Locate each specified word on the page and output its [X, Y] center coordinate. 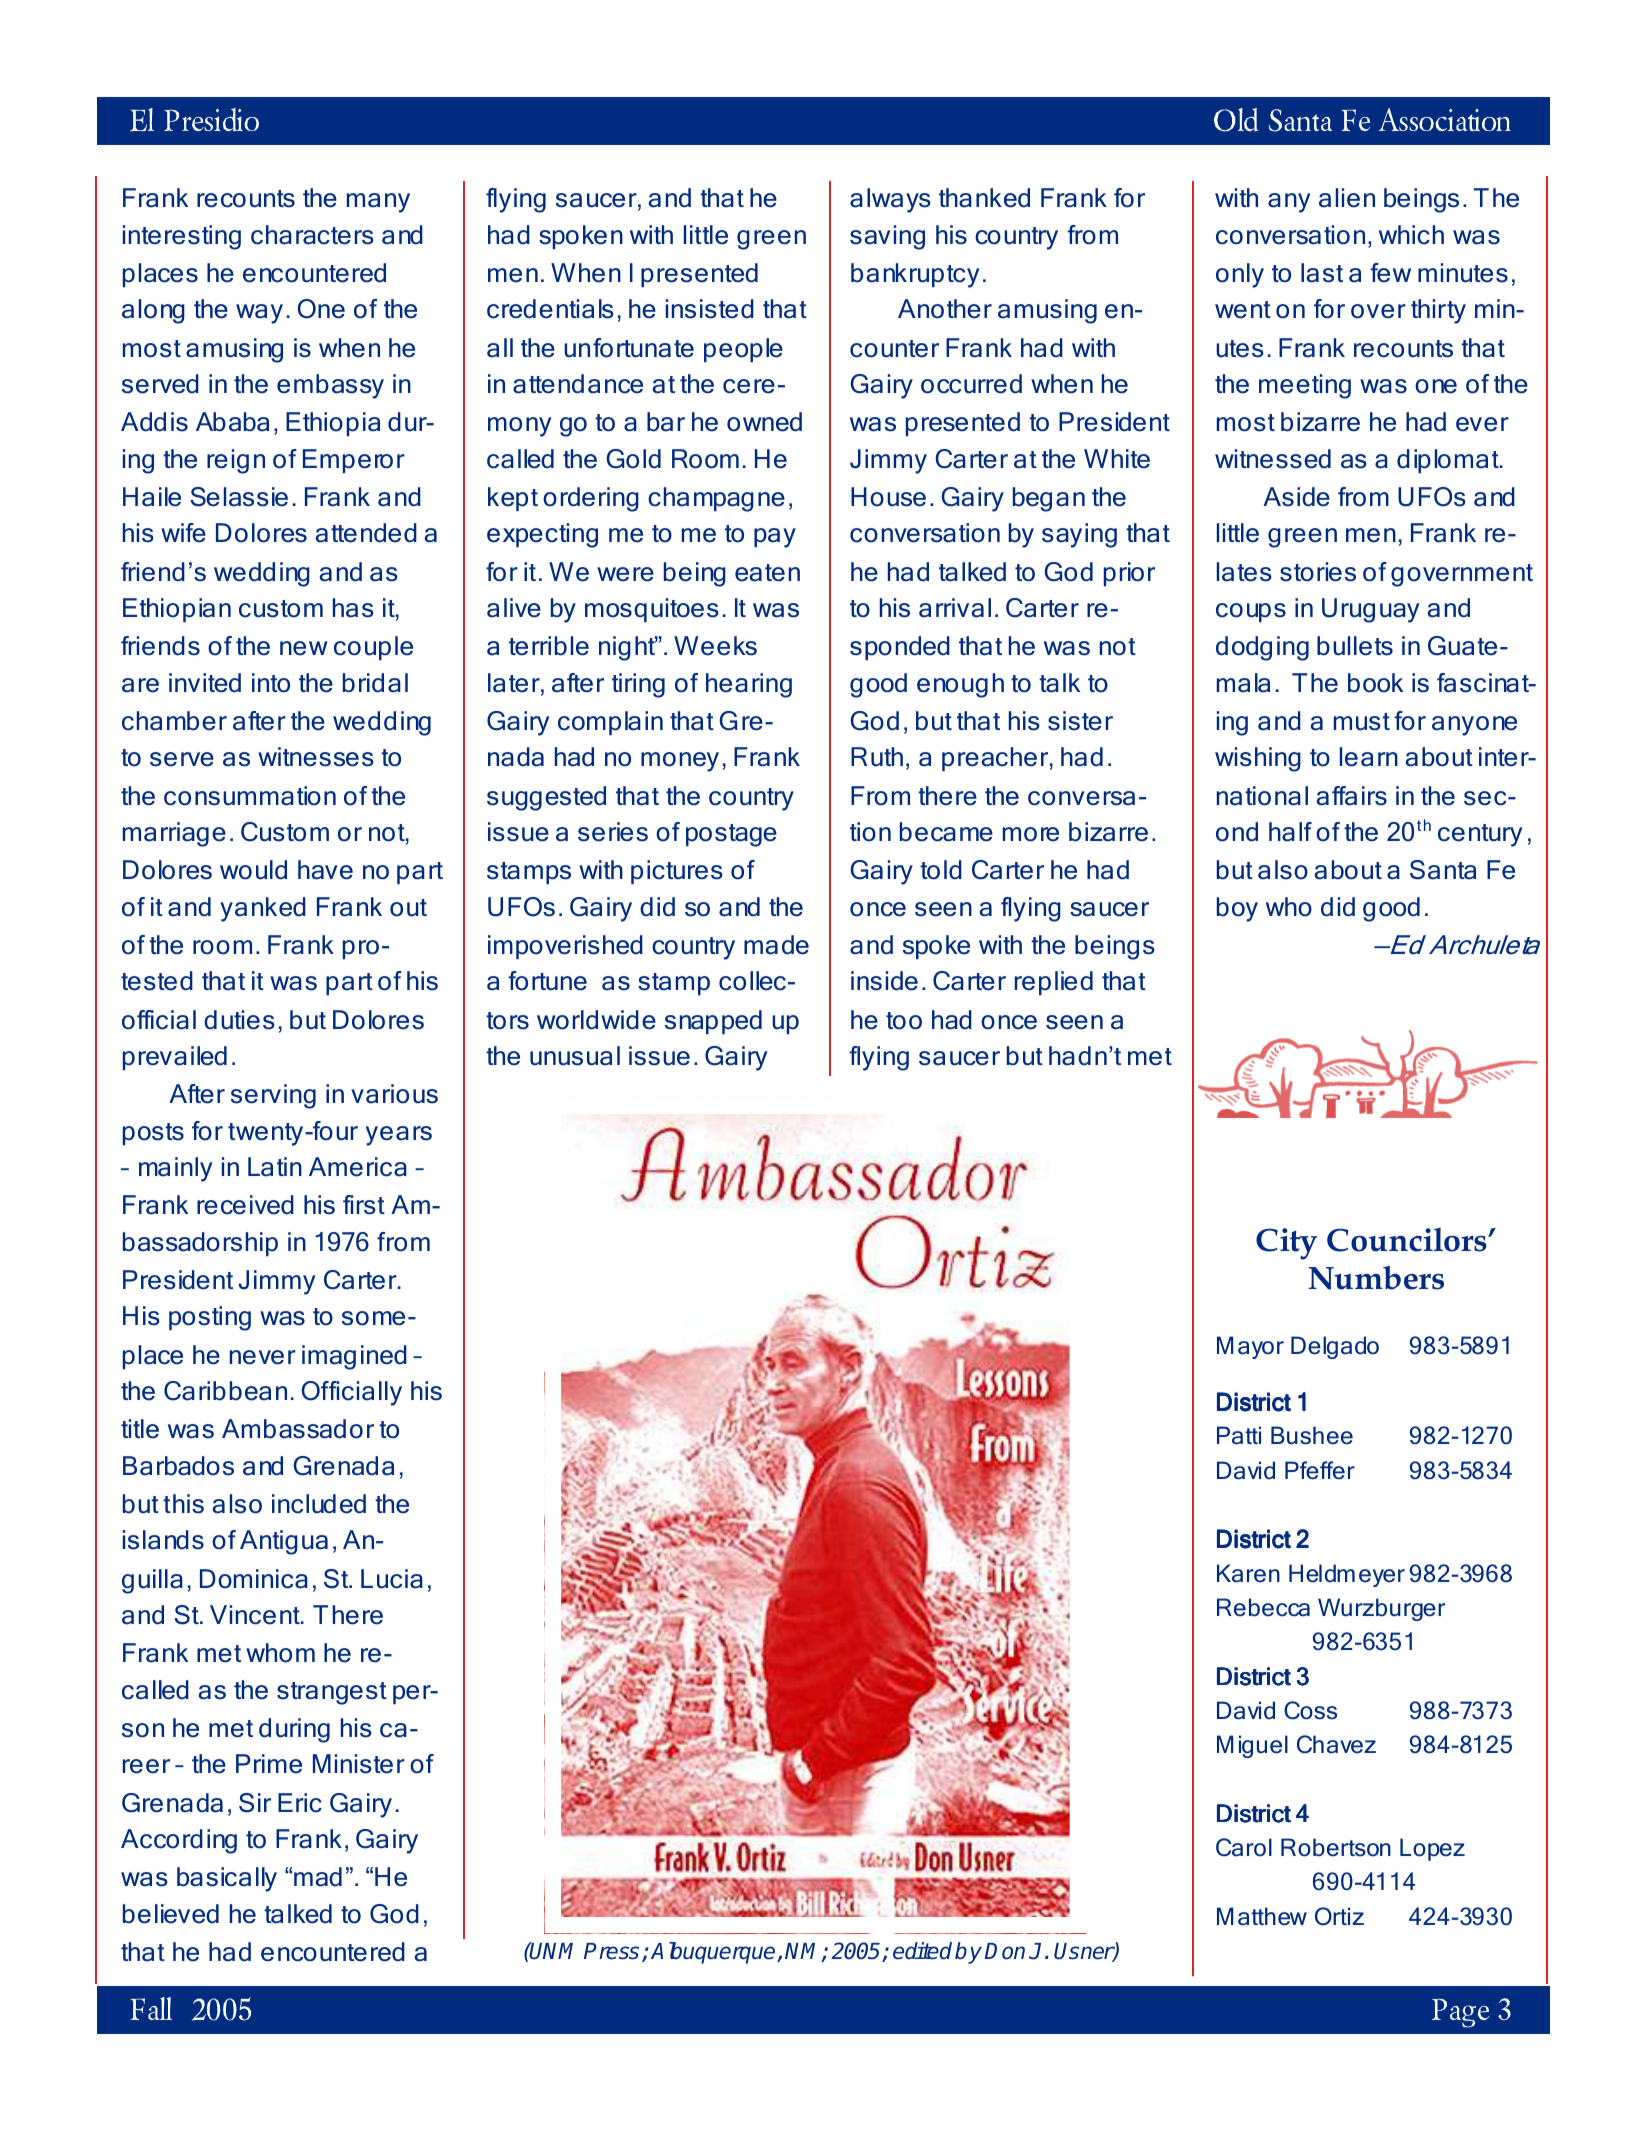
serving [273, 1096]
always [890, 200]
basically [227, 1879]
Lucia [392, 1579]
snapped [713, 1022]
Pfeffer [1320, 1470]
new [304, 648]
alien [1347, 198]
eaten [767, 573]
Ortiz [1339, 1916]
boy [1237, 909]
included [319, 1504]
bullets [1355, 646]
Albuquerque [714, 1953]
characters [312, 235]
